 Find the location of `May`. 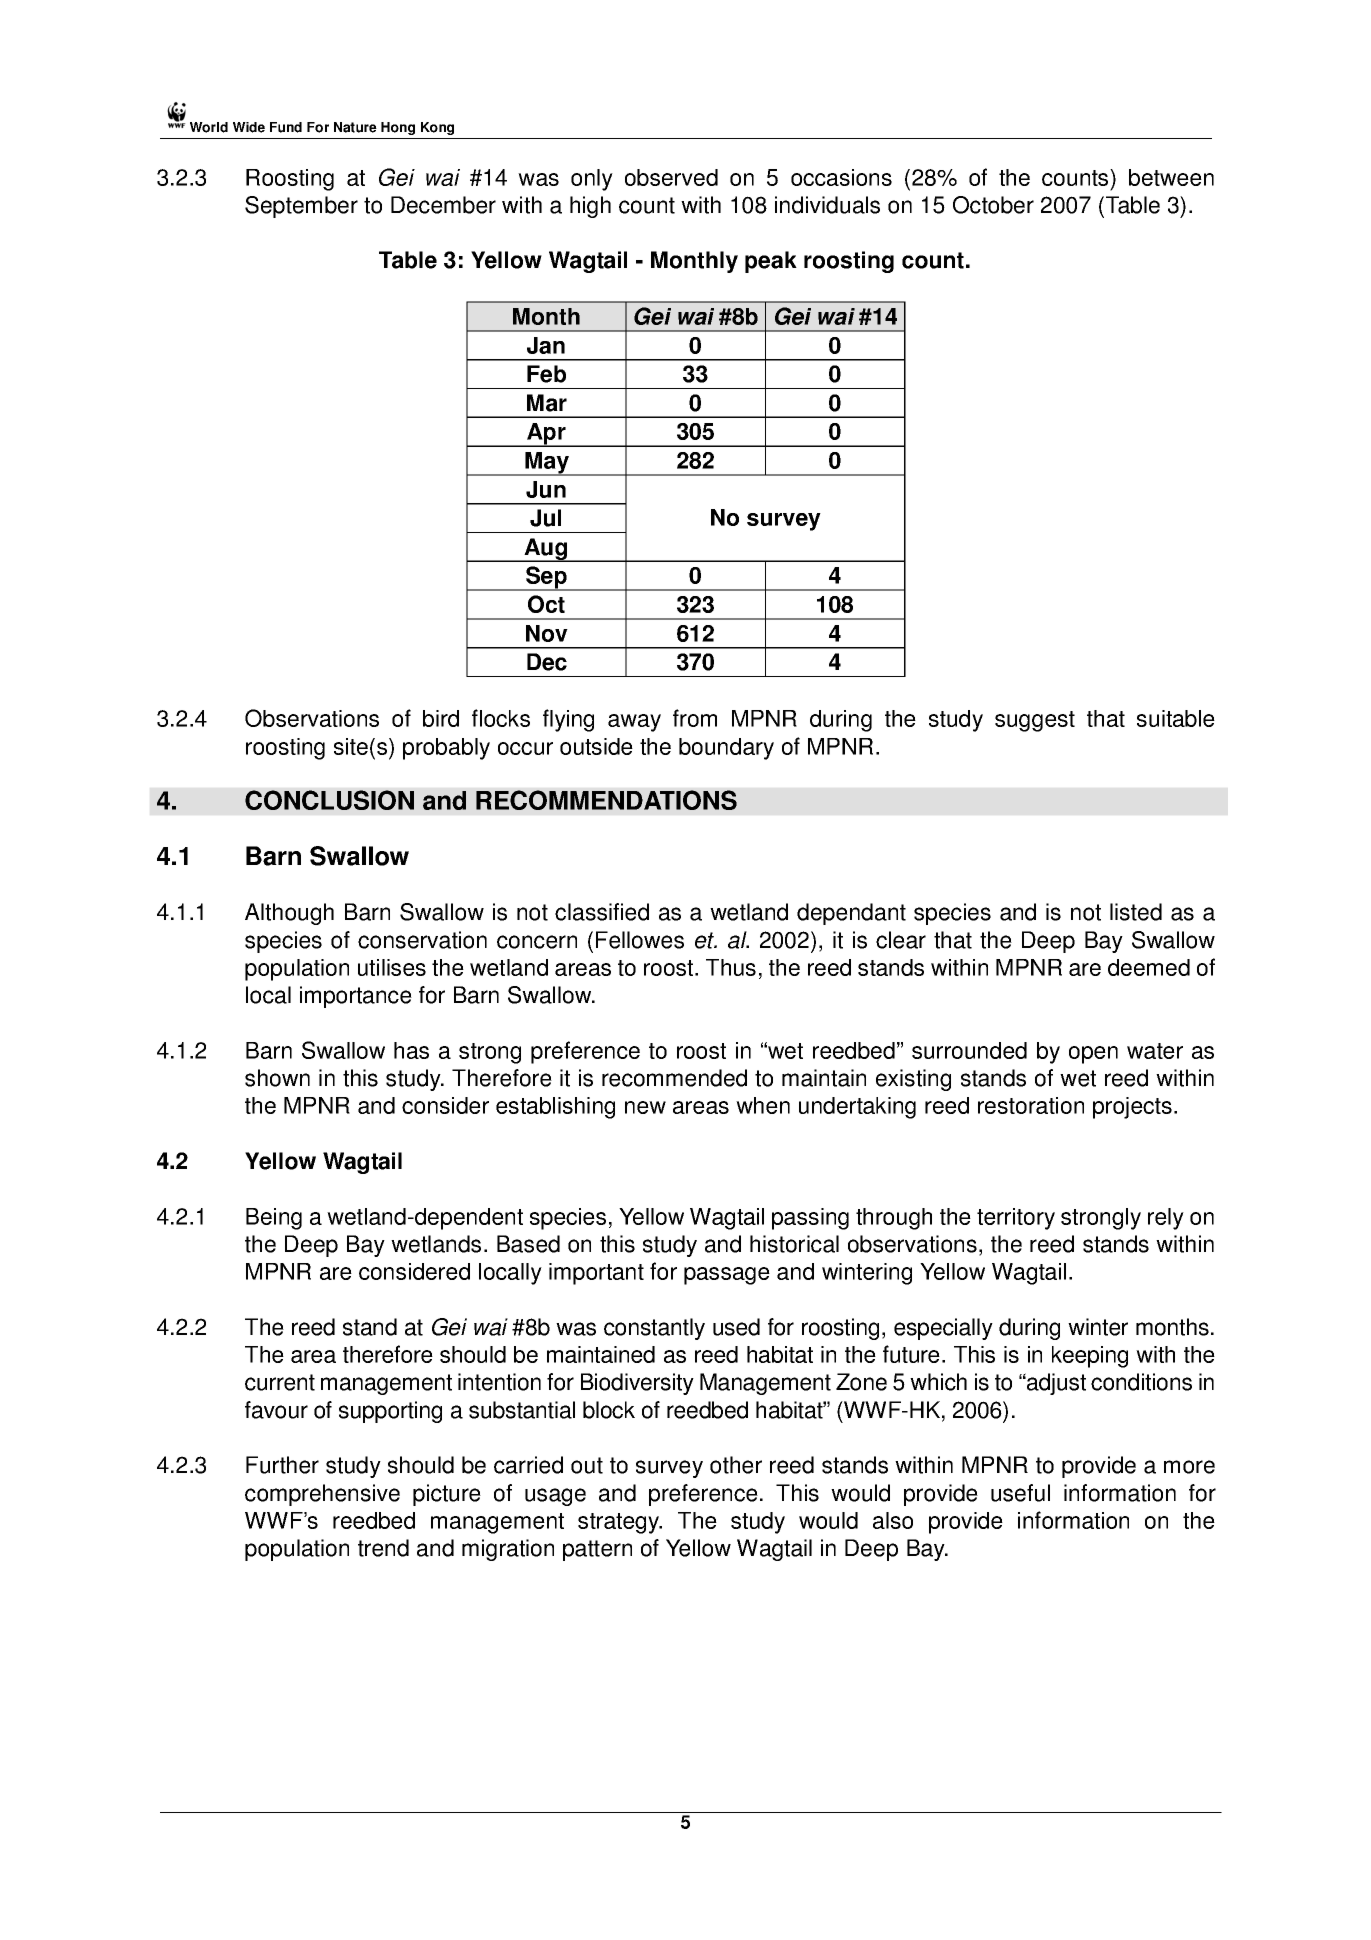

May is located at coordinates (547, 464).
